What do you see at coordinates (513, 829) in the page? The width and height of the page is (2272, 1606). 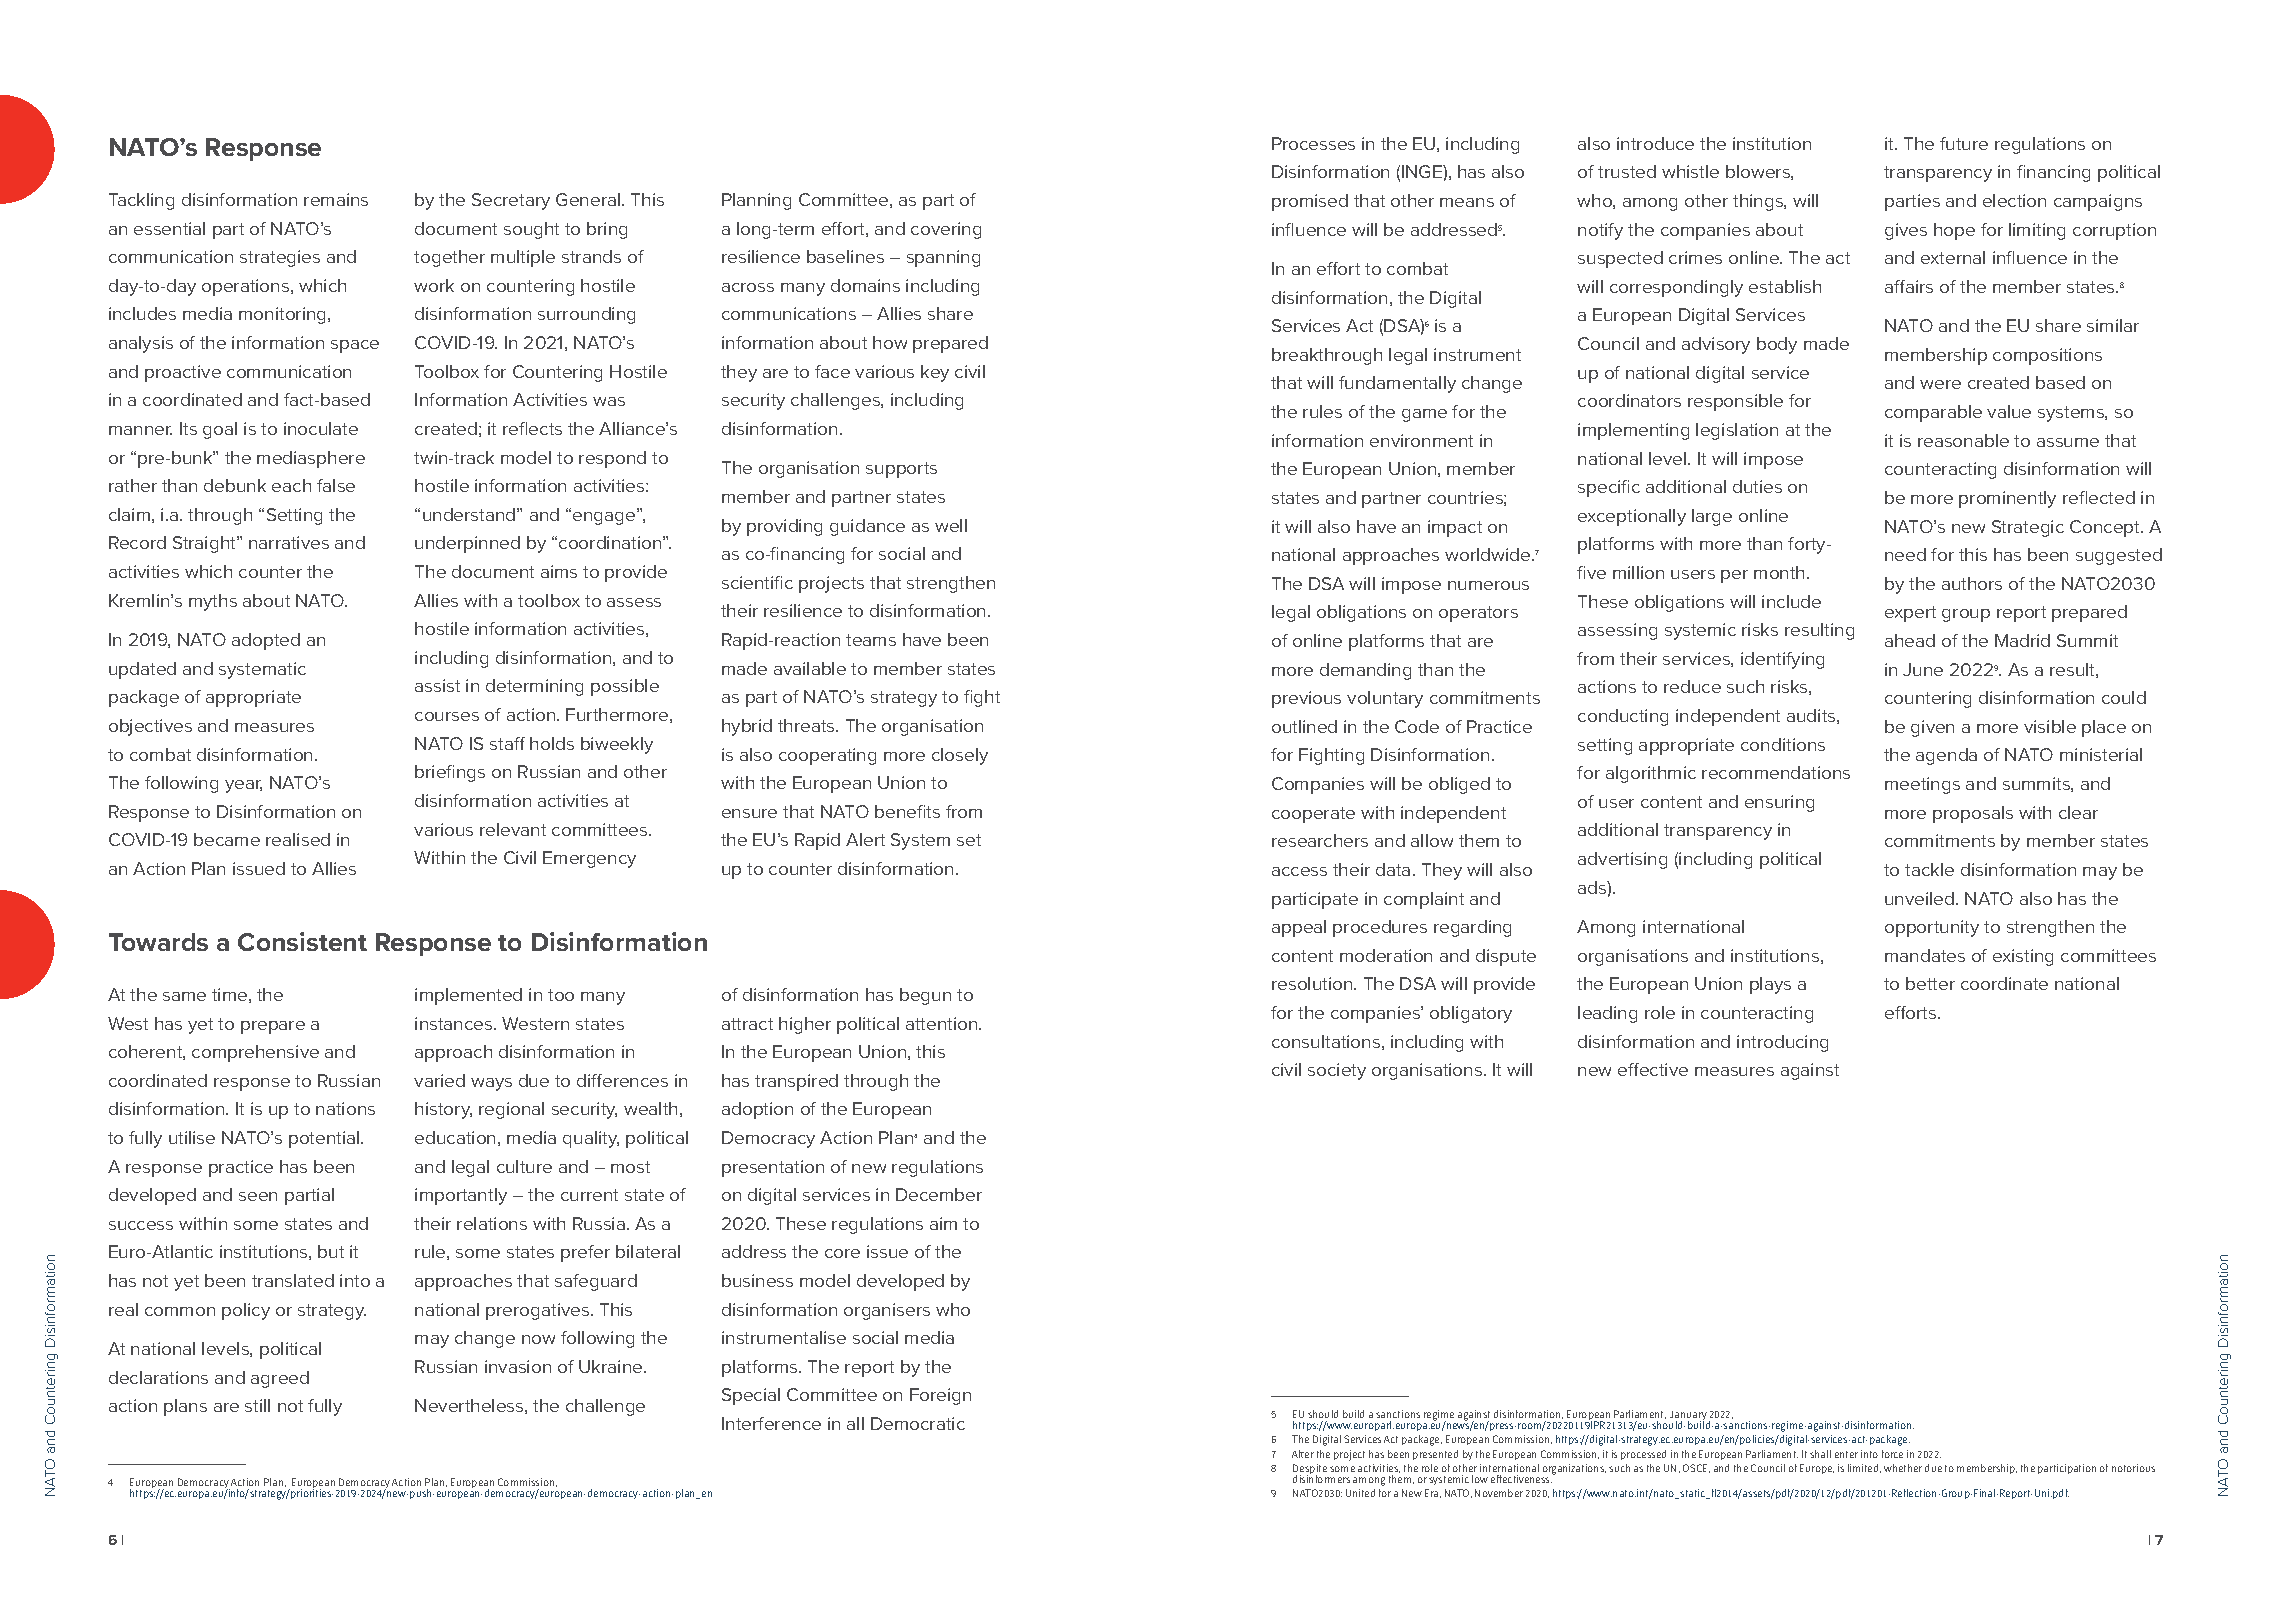 I see `relevant` at bounding box center [513, 829].
